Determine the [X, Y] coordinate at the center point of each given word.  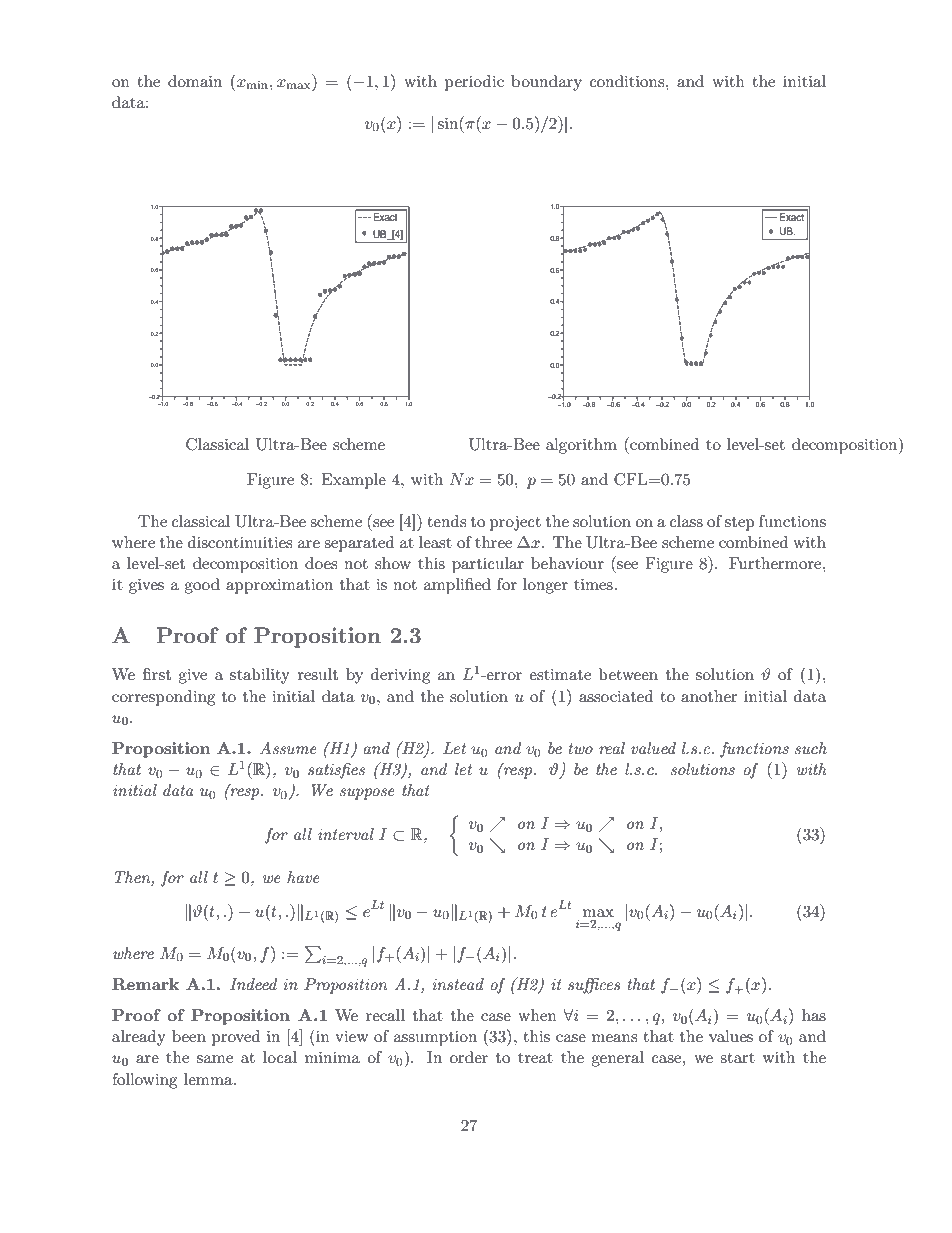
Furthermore [776, 563]
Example [353, 481]
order [469, 1057]
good [202, 586]
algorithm [581, 446]
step [740, 524]
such [811, 748]
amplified [457, 586]
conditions [628, 81]
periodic [474, 83]
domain [195, 81]
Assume [288, 748]
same [215, 1059]
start [737, 1058]
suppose [367, 794]
